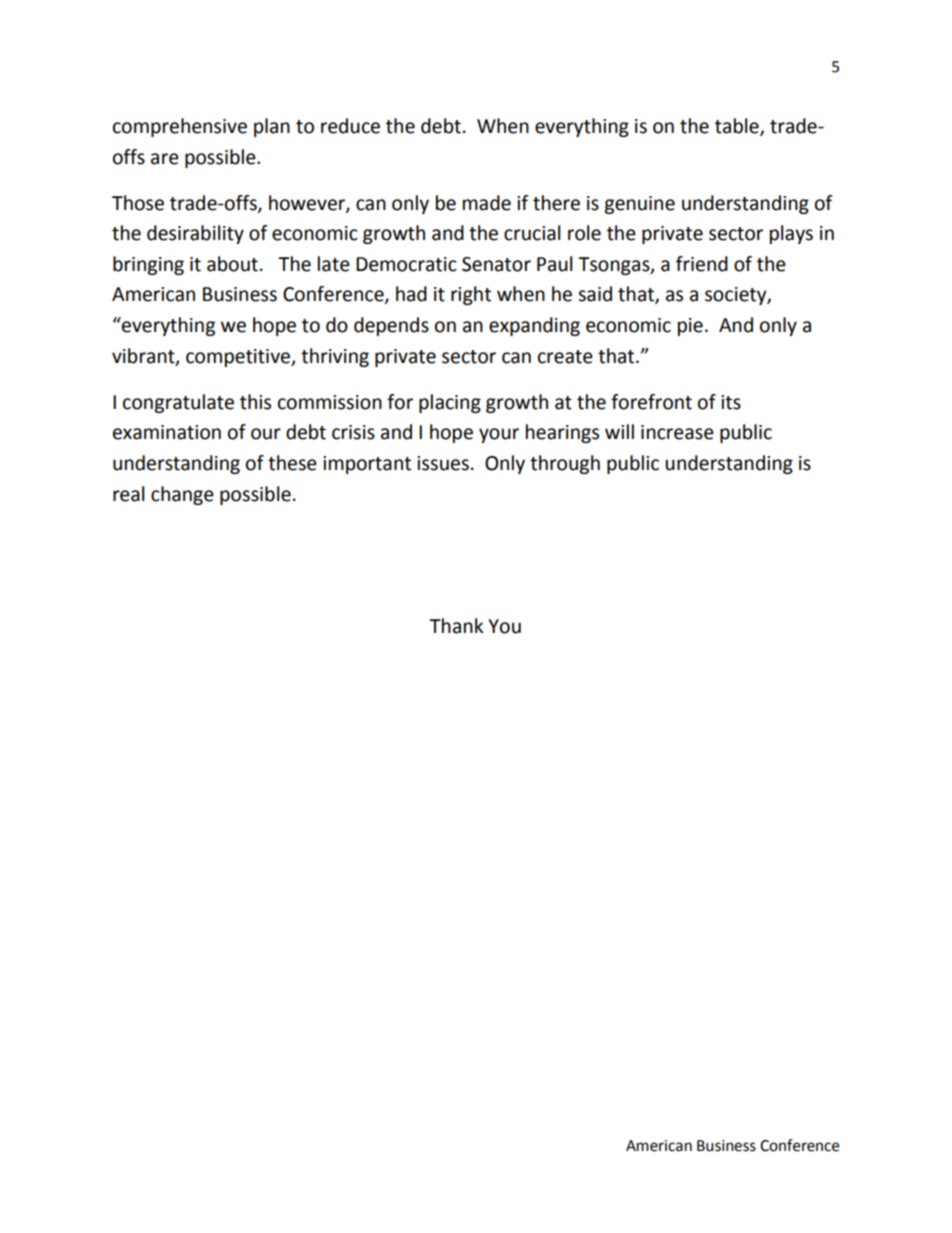 This page has height=1233, width=952. Describe the element at coordinates (350, 126) in the page. I see `reduce` at that location.
